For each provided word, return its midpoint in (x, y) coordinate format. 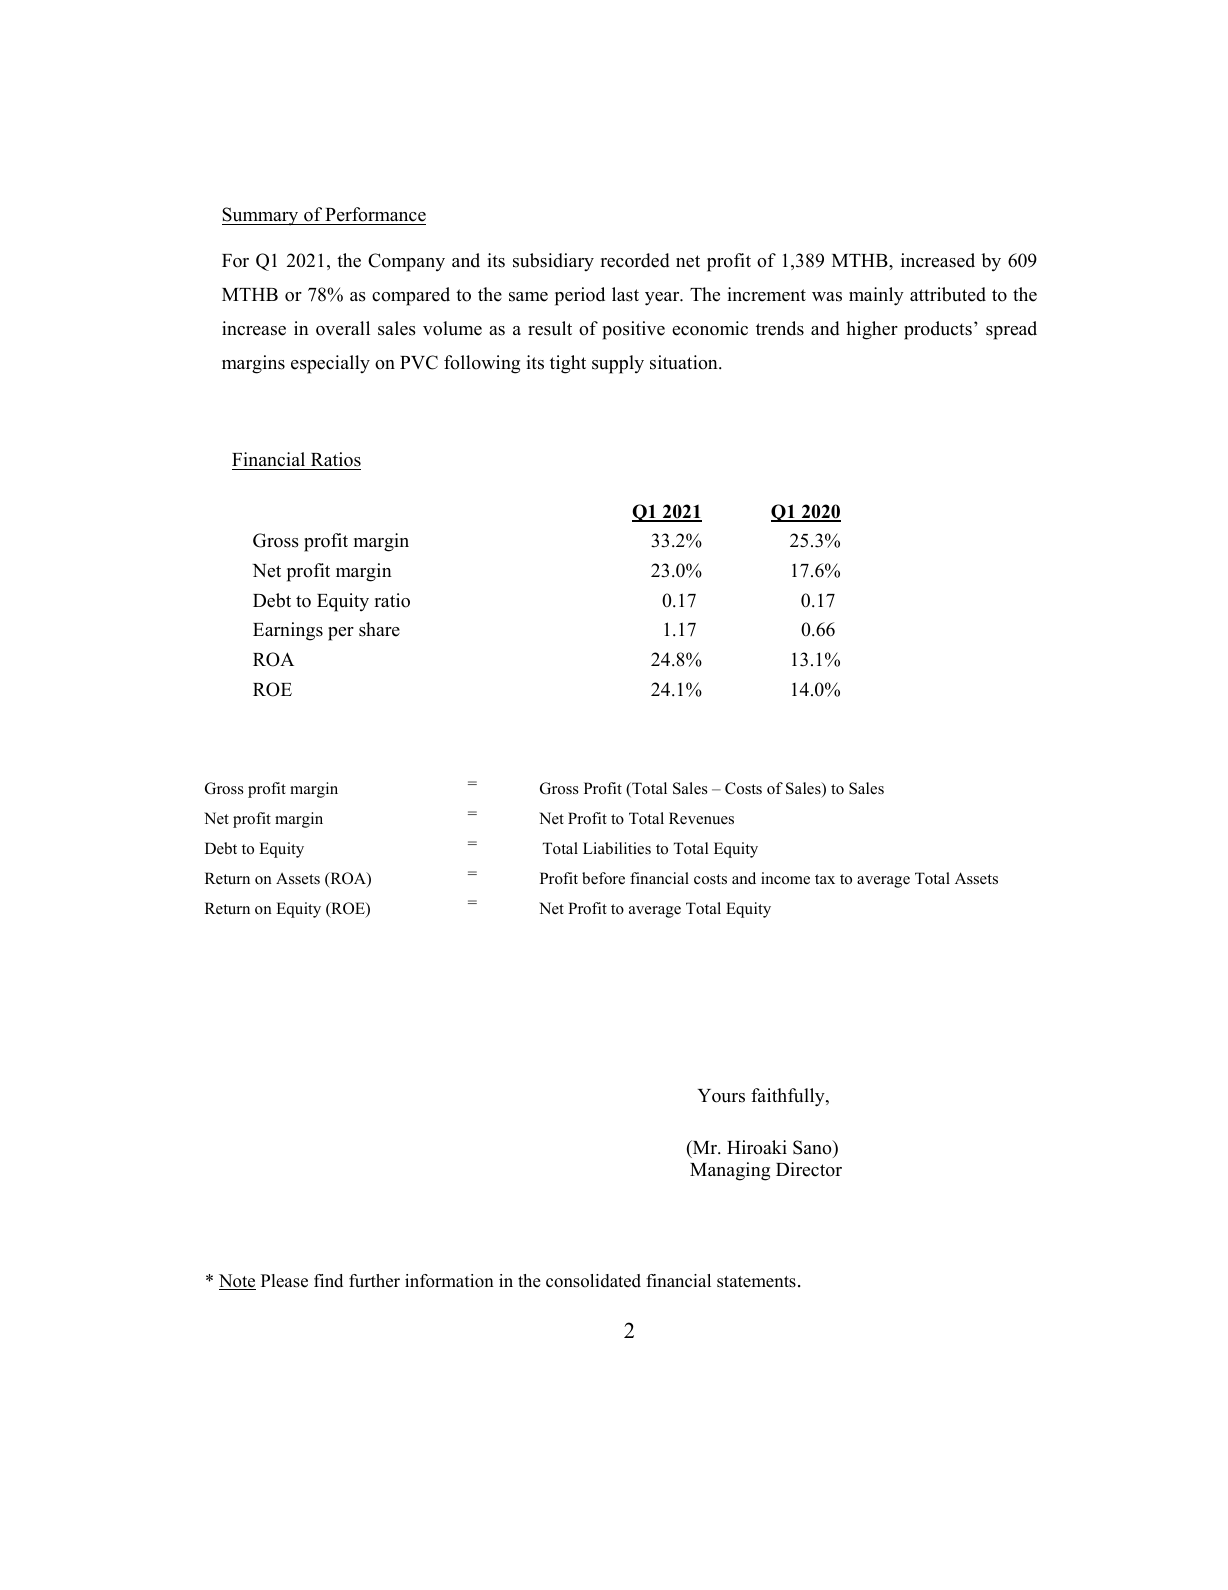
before (603, 878)
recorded (635, 260)
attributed (948, 294)
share (379, 629)
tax (825, 879)
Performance (375, 214)
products (938, 330)
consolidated (593, 1281)
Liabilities (617, 848)
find (328, 1281)
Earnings (288, 631)
